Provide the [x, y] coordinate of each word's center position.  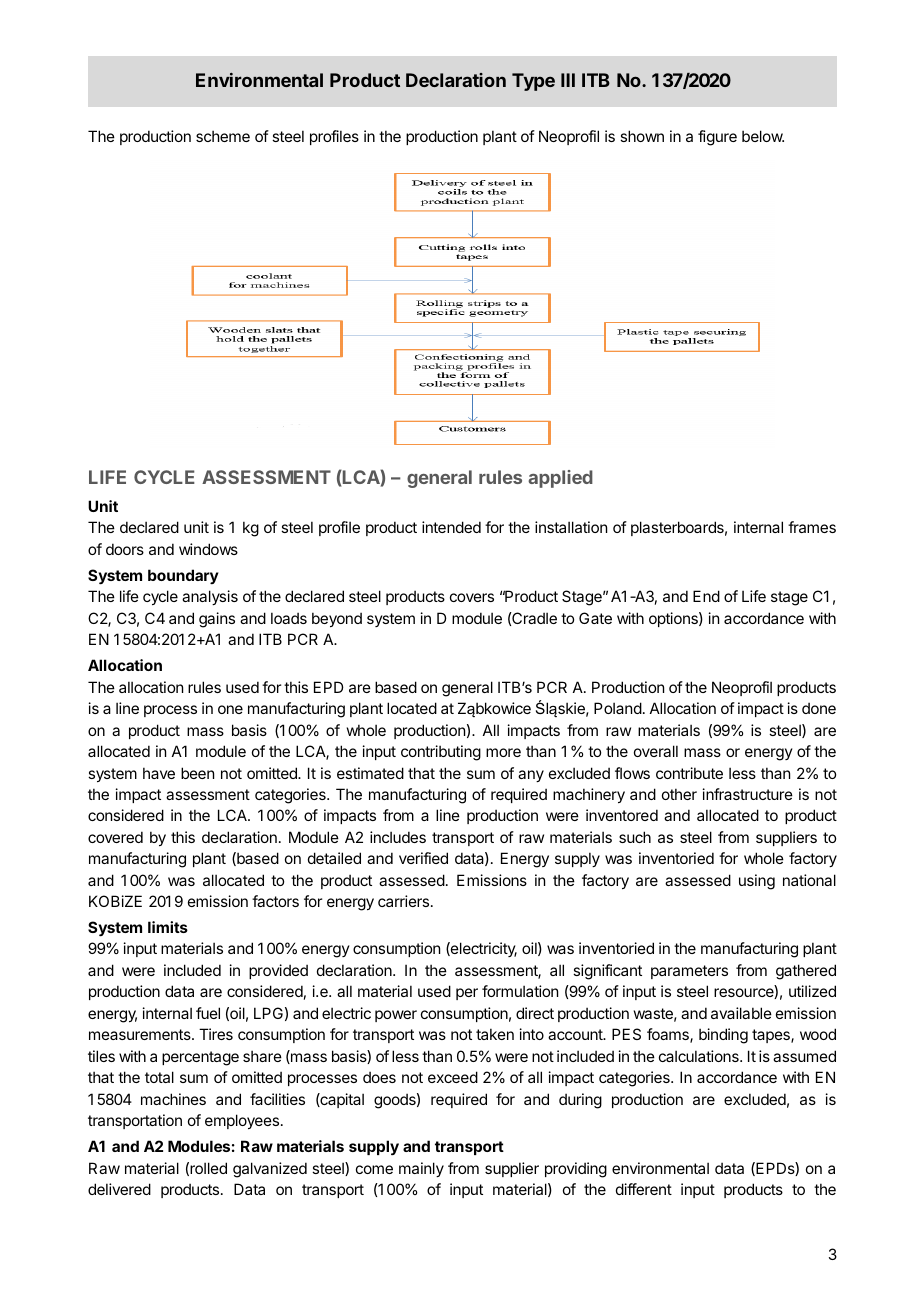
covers [472, 597]
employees [243, 1121]
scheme [223, 136]
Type [533, 82]
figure [717, 138]
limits [168, 927]
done [819, 708]
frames [812, 527]
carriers [405, 901]
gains [217, 620]
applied [560, 479]
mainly [421, 1169]
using [757, 882]
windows [208, 549]
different [644, 1189]
